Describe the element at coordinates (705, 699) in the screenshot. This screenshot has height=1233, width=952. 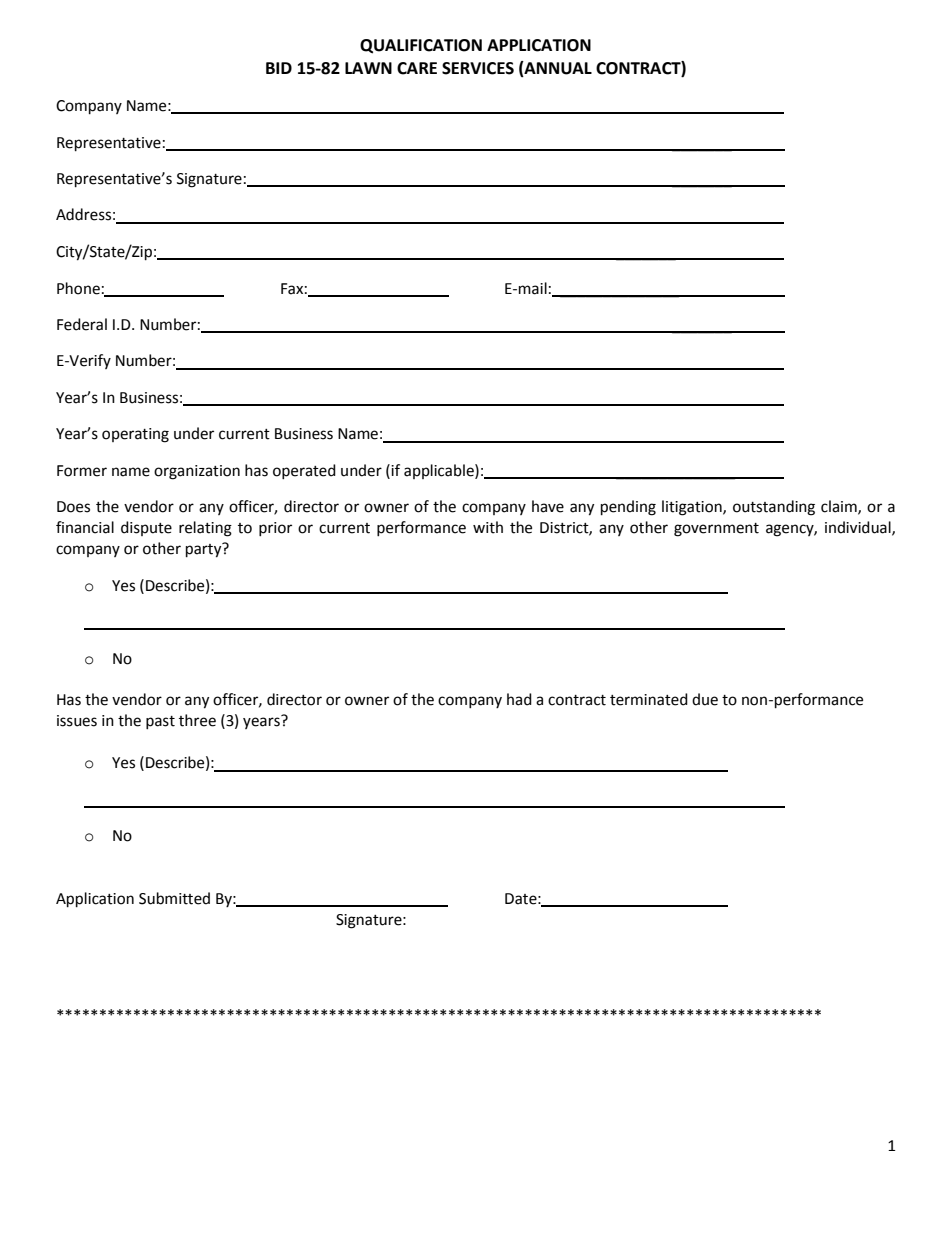
I see `due` at that location.
